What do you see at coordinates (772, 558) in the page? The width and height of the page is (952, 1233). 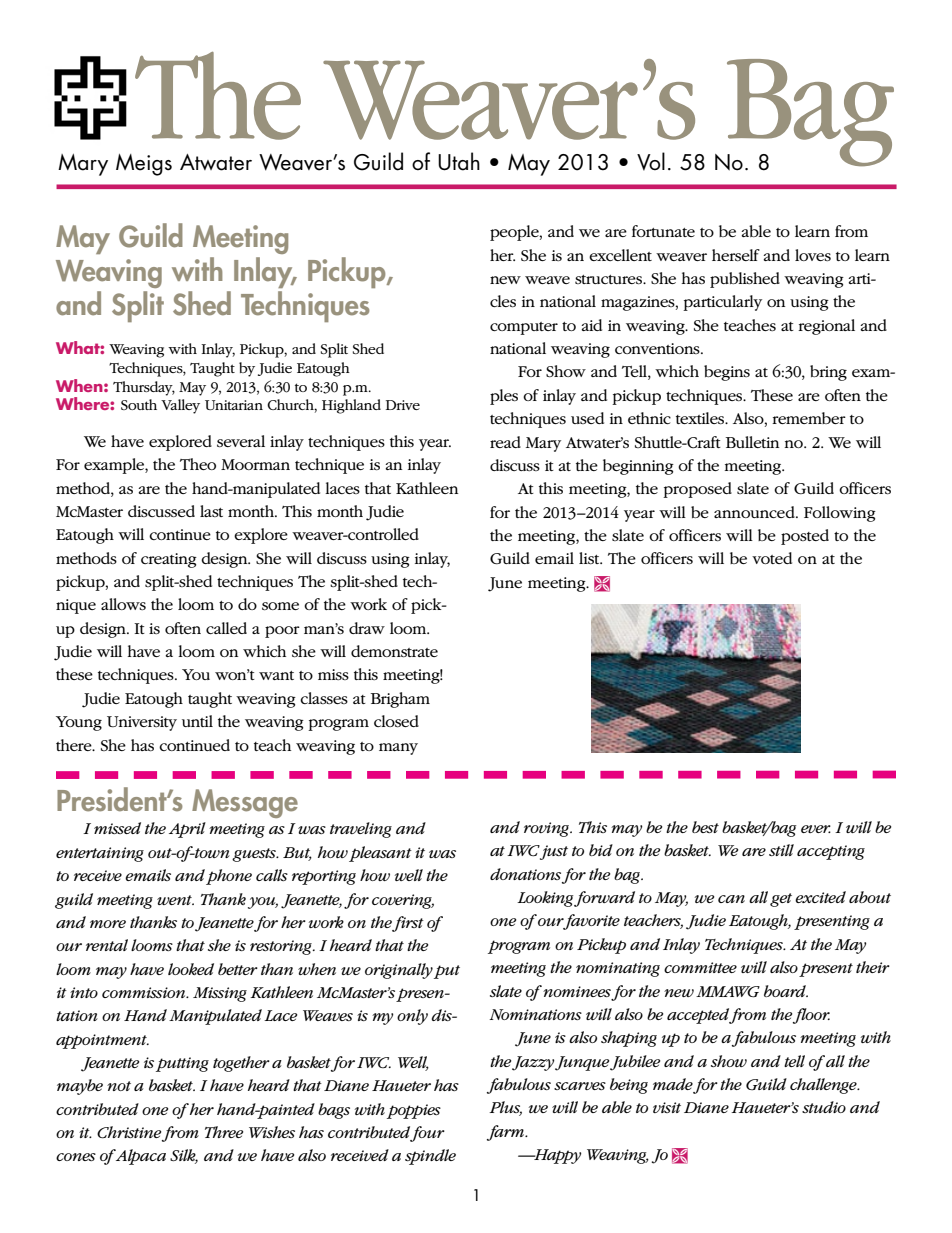 I see `voted` at bounding box center [772, 558].
